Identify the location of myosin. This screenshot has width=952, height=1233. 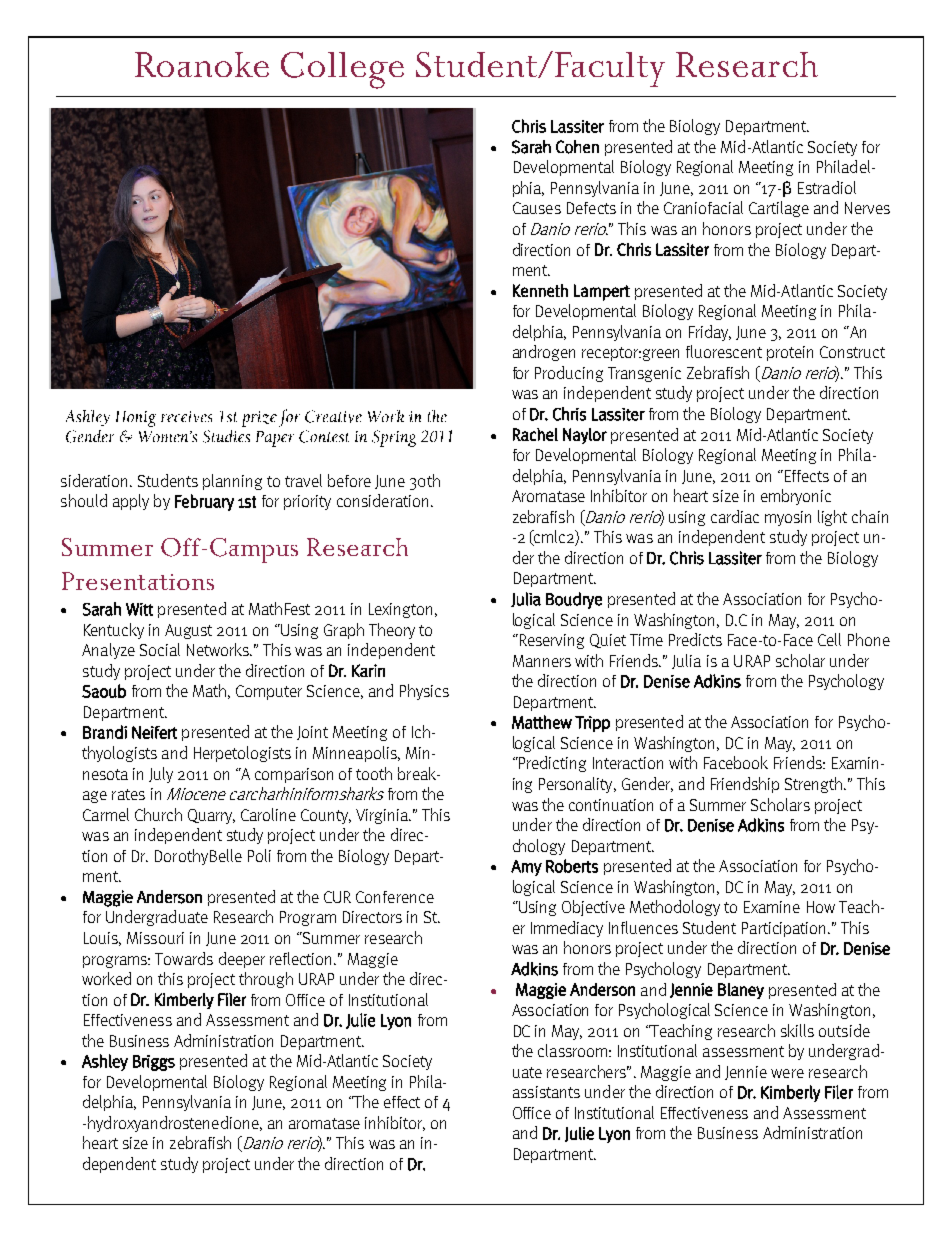
(788, 518).
